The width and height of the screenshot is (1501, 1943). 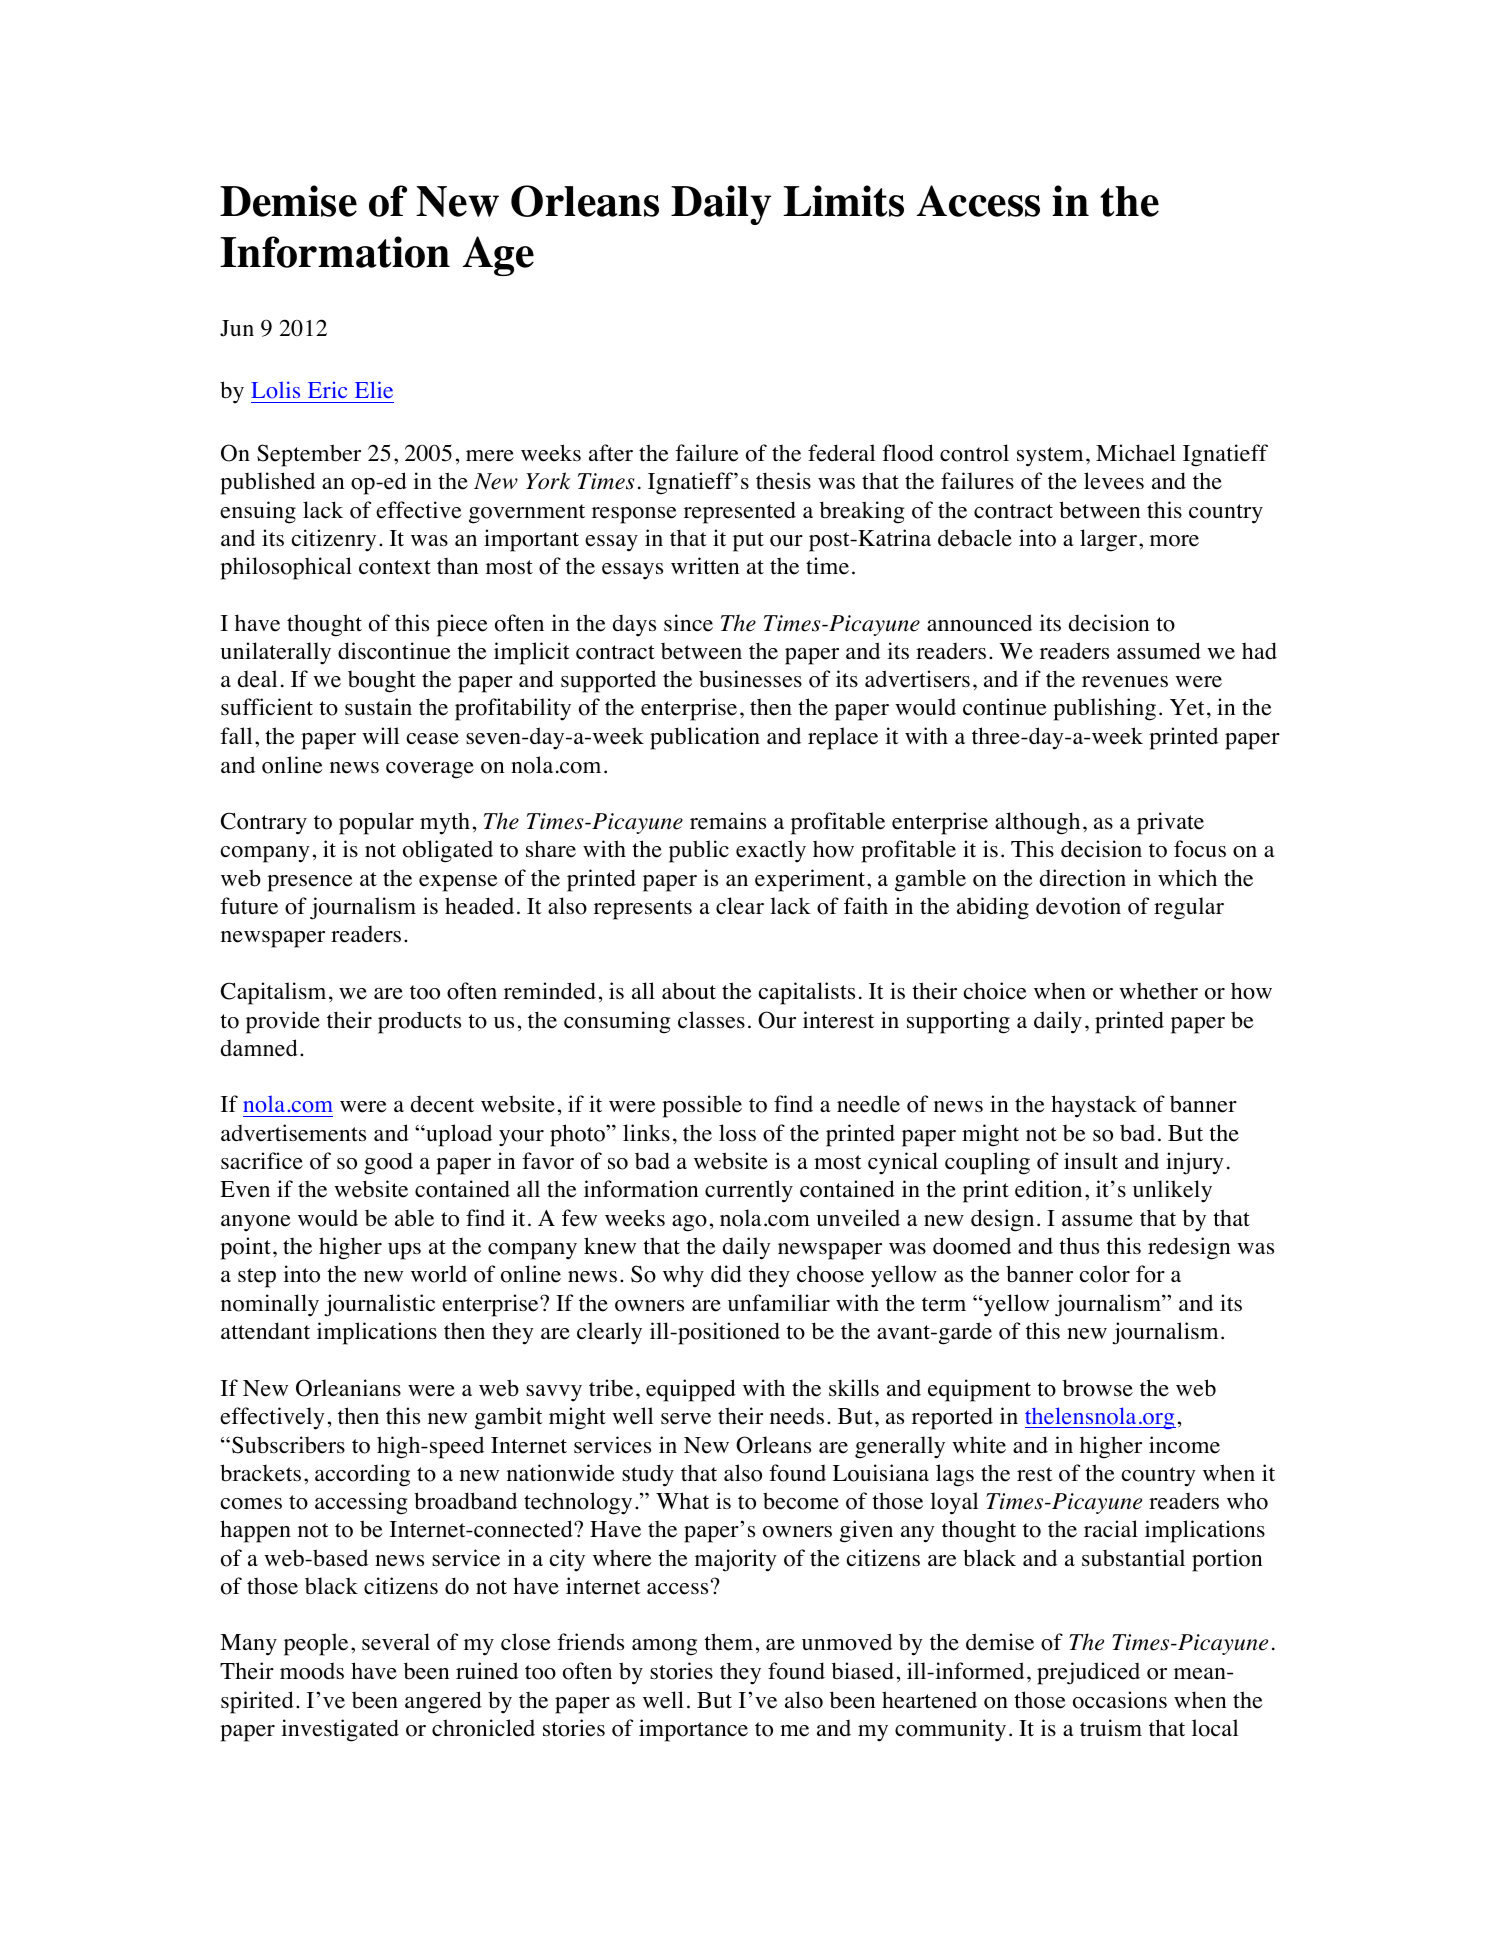 What do you see at coordinates (728, 1642) in the screenshot?
I see `them` at bounding box center [728, 1642].
